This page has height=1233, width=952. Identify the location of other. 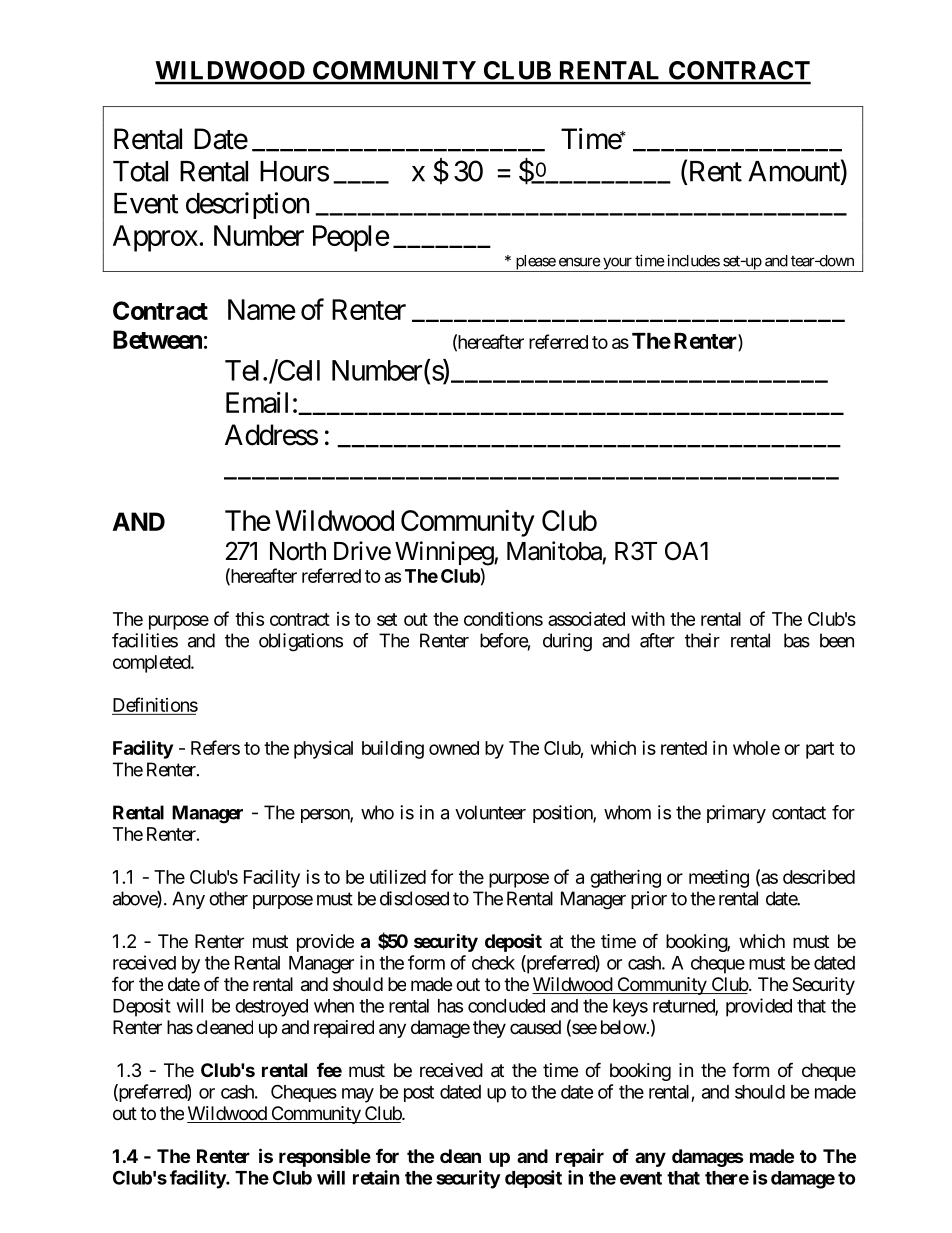
(228, 898).
